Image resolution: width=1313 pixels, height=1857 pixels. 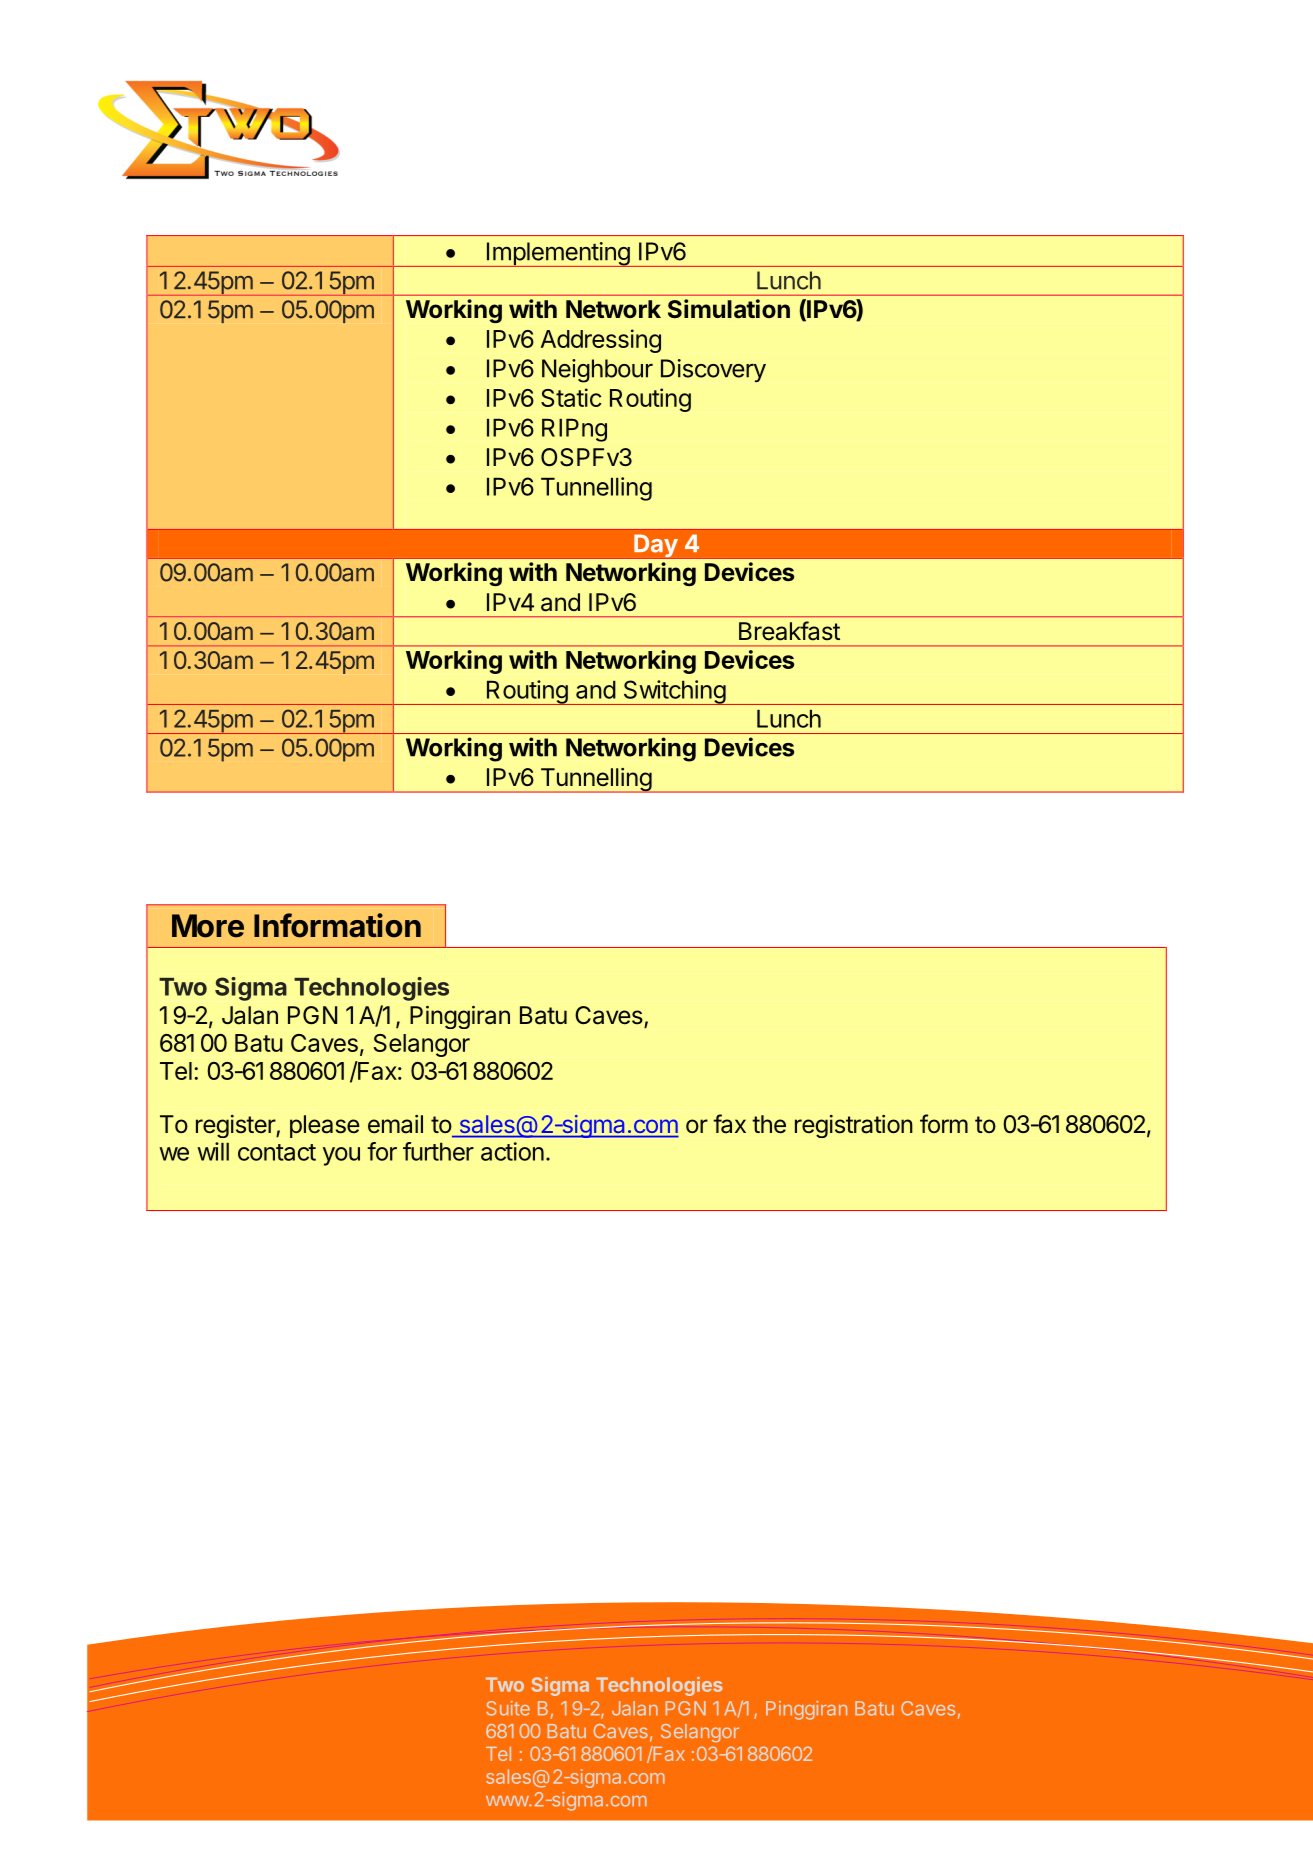 I want to click on Switching, so click(x=674, y=692).
